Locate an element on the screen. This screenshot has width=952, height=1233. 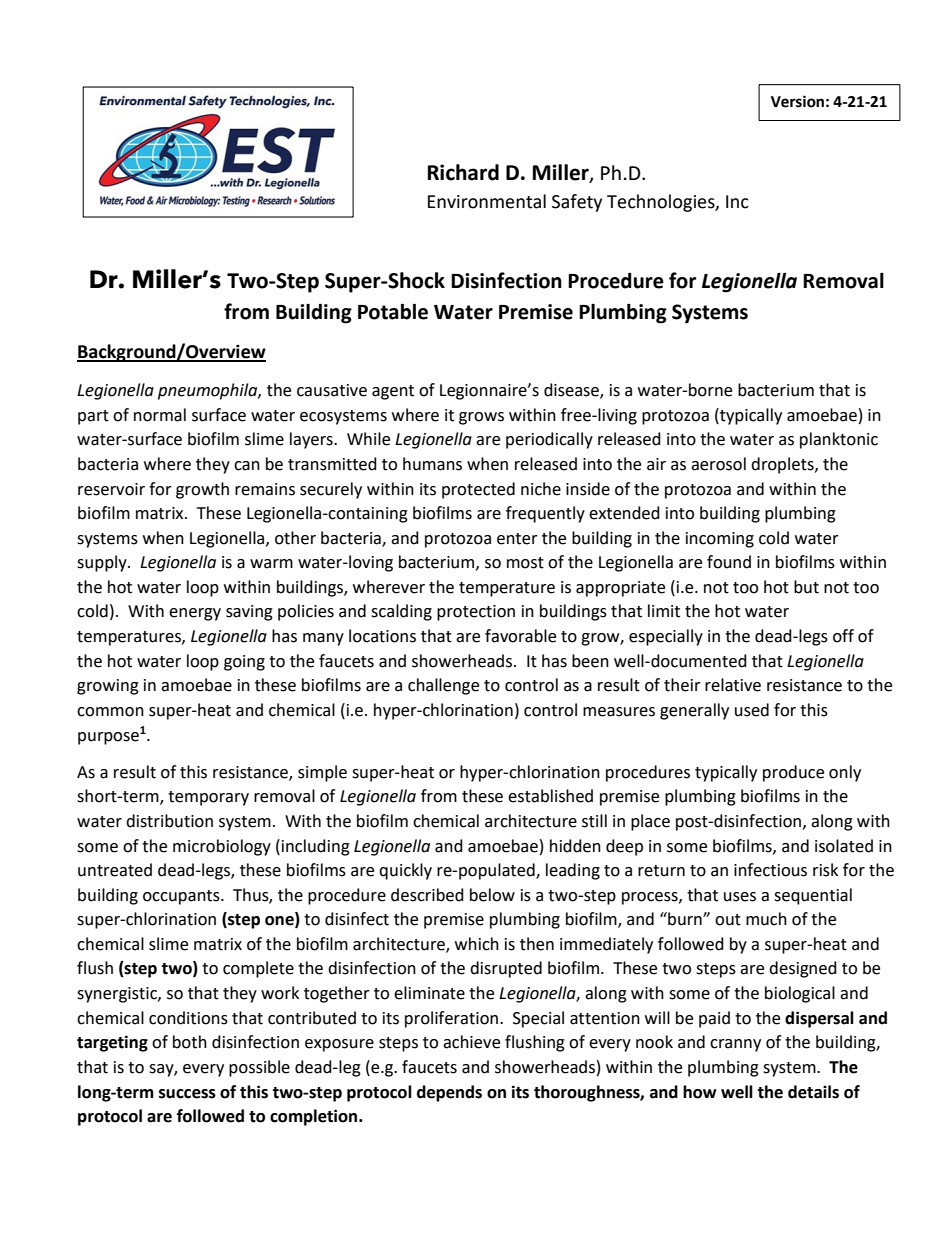
success is located at coordinates (187, 1094).
